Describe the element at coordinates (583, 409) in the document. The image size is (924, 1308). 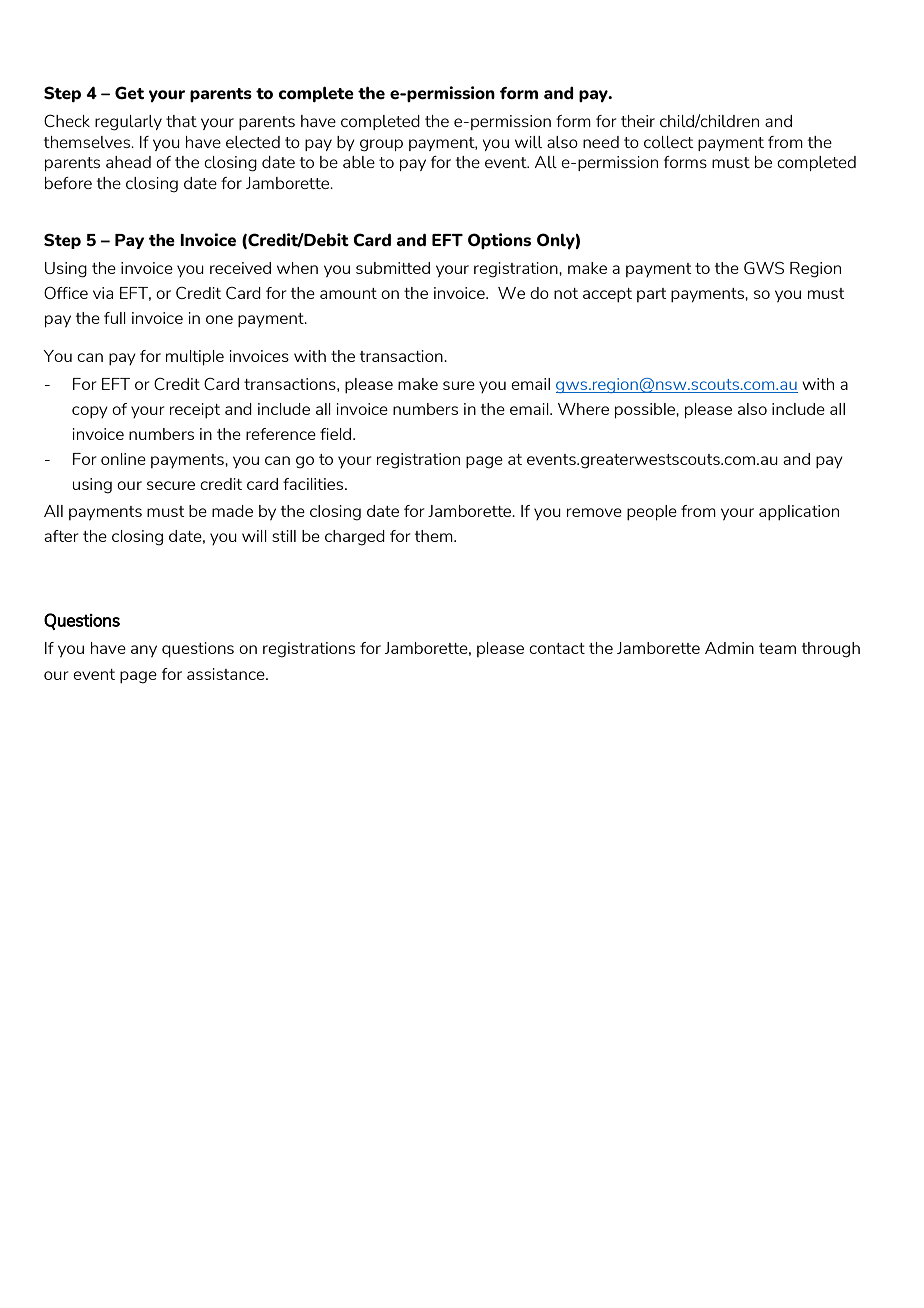
I see `Where` at that location.
